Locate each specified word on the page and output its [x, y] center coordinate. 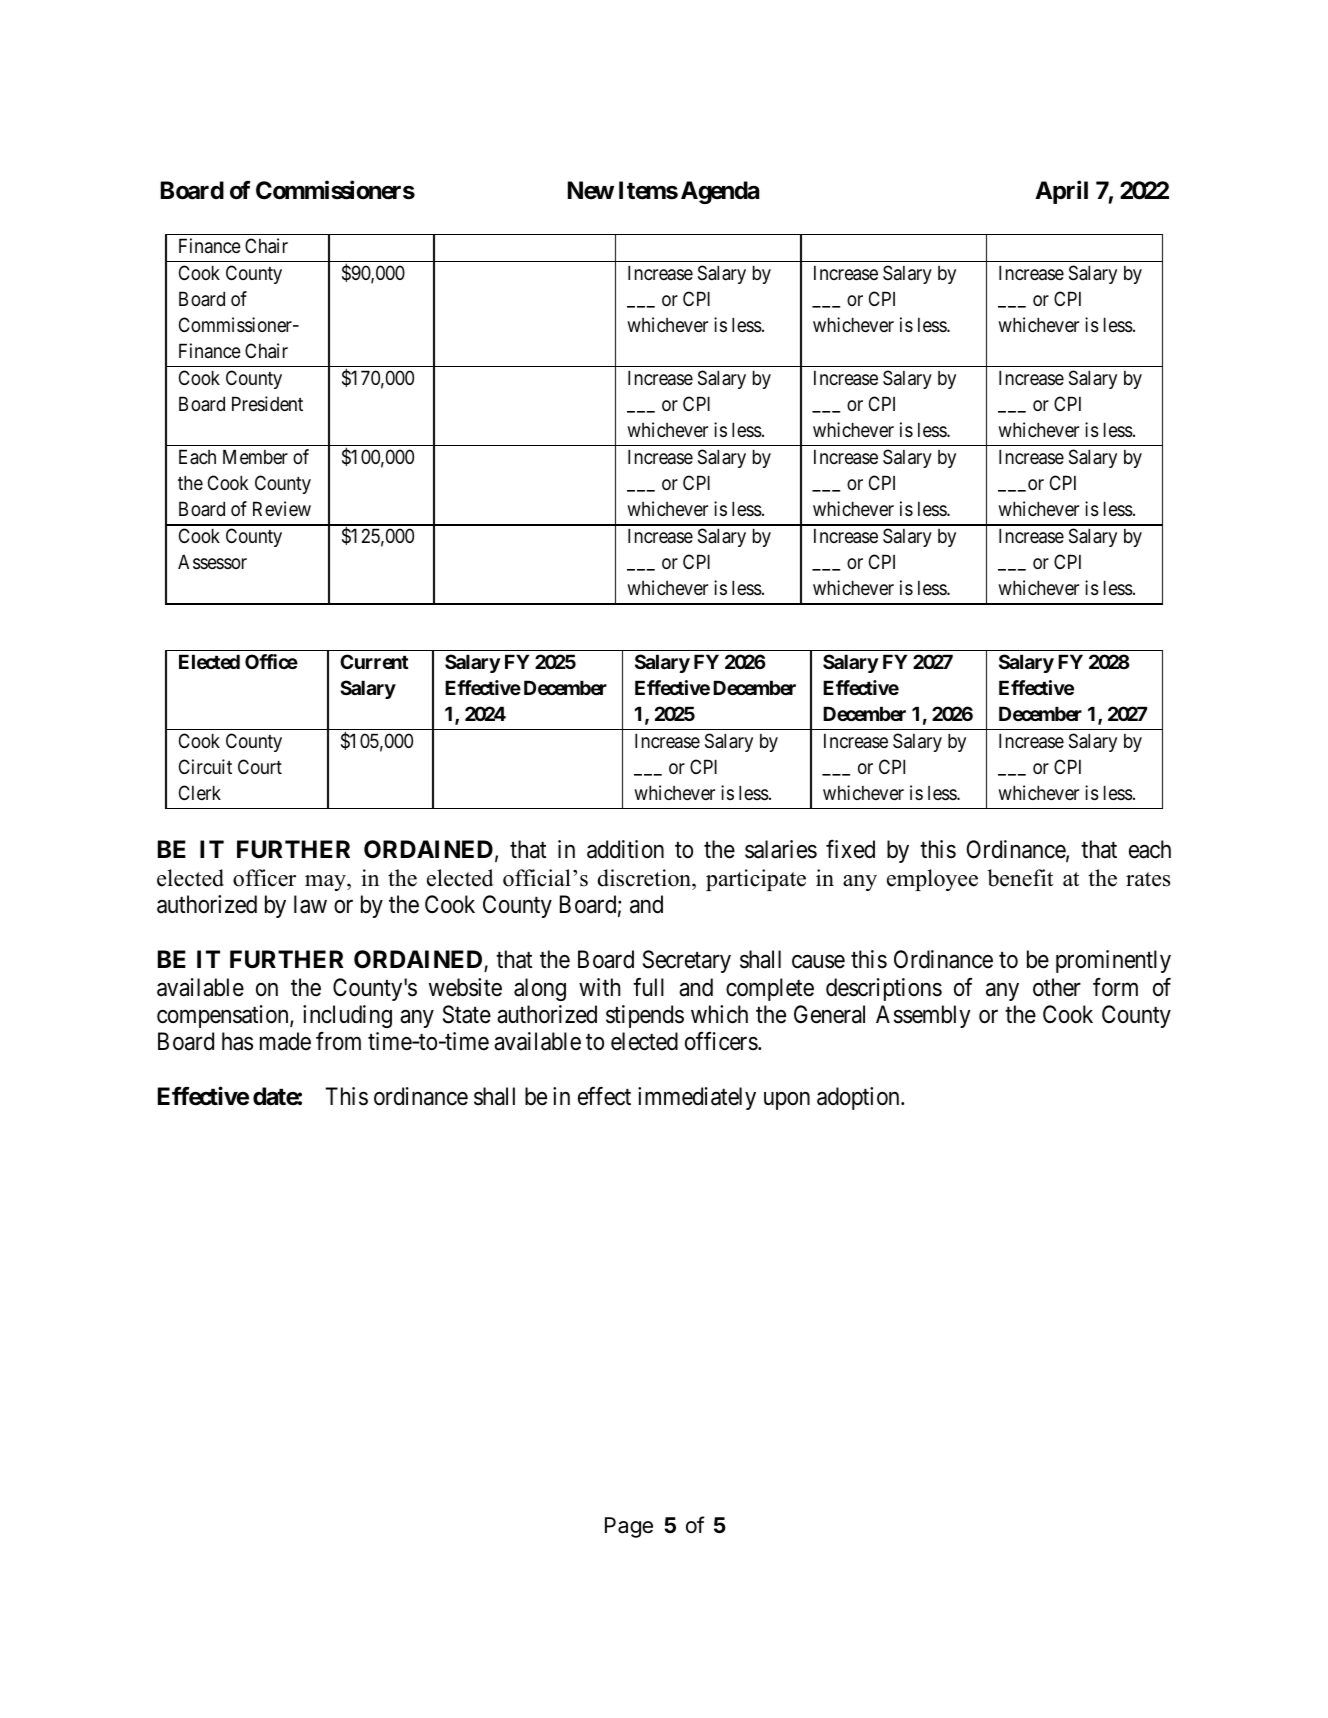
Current [374, 661]
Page [629, 1527]
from [338, 1041]
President [267, 404]
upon [787, 1101]
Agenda [720, 192]
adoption [859, 1098]
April [1061, 192]
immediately [697, 1098]
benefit [1020, 878]
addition [625, 849]
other [1057, 987]
